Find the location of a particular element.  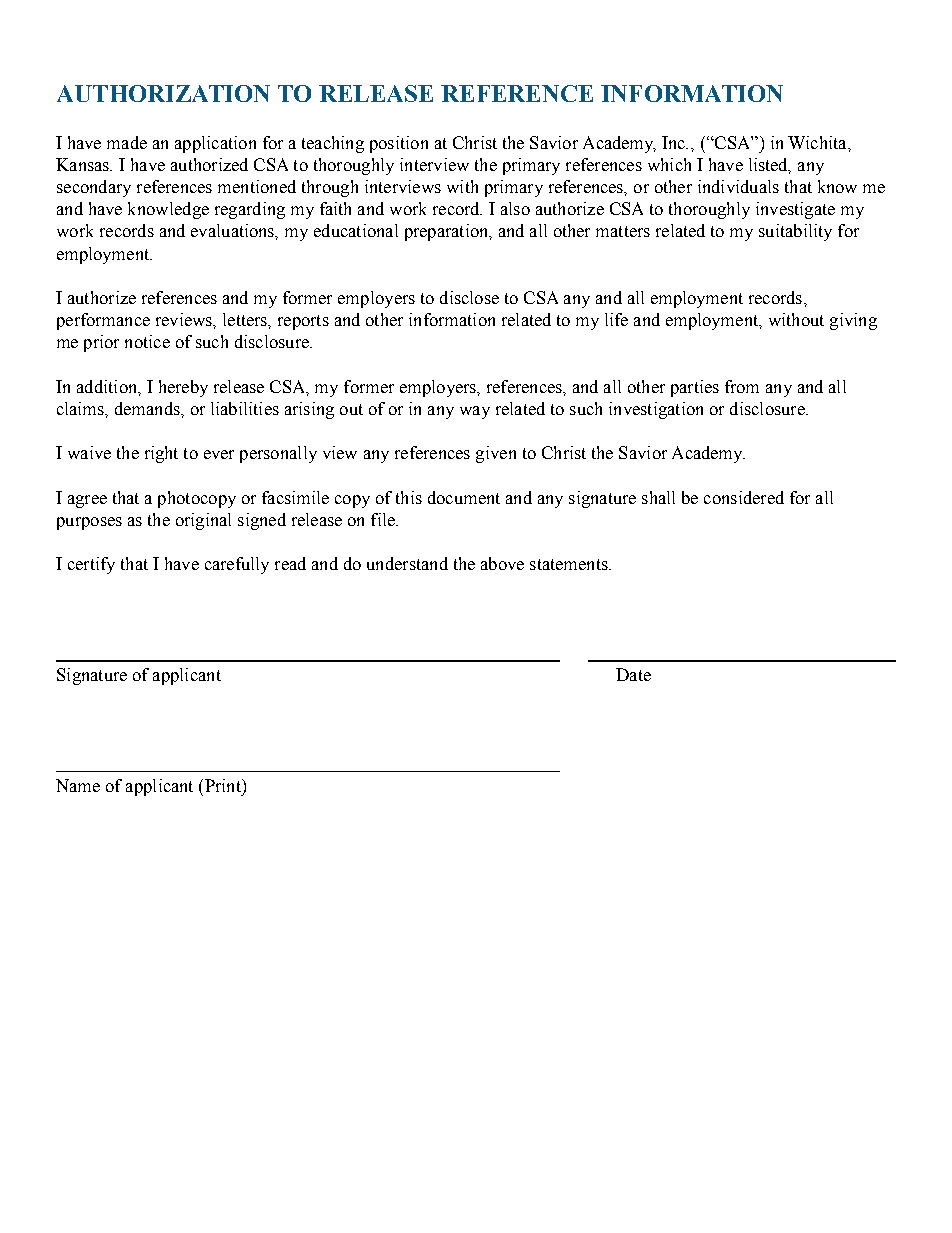

carefully is located at coordinates (237, 565).
